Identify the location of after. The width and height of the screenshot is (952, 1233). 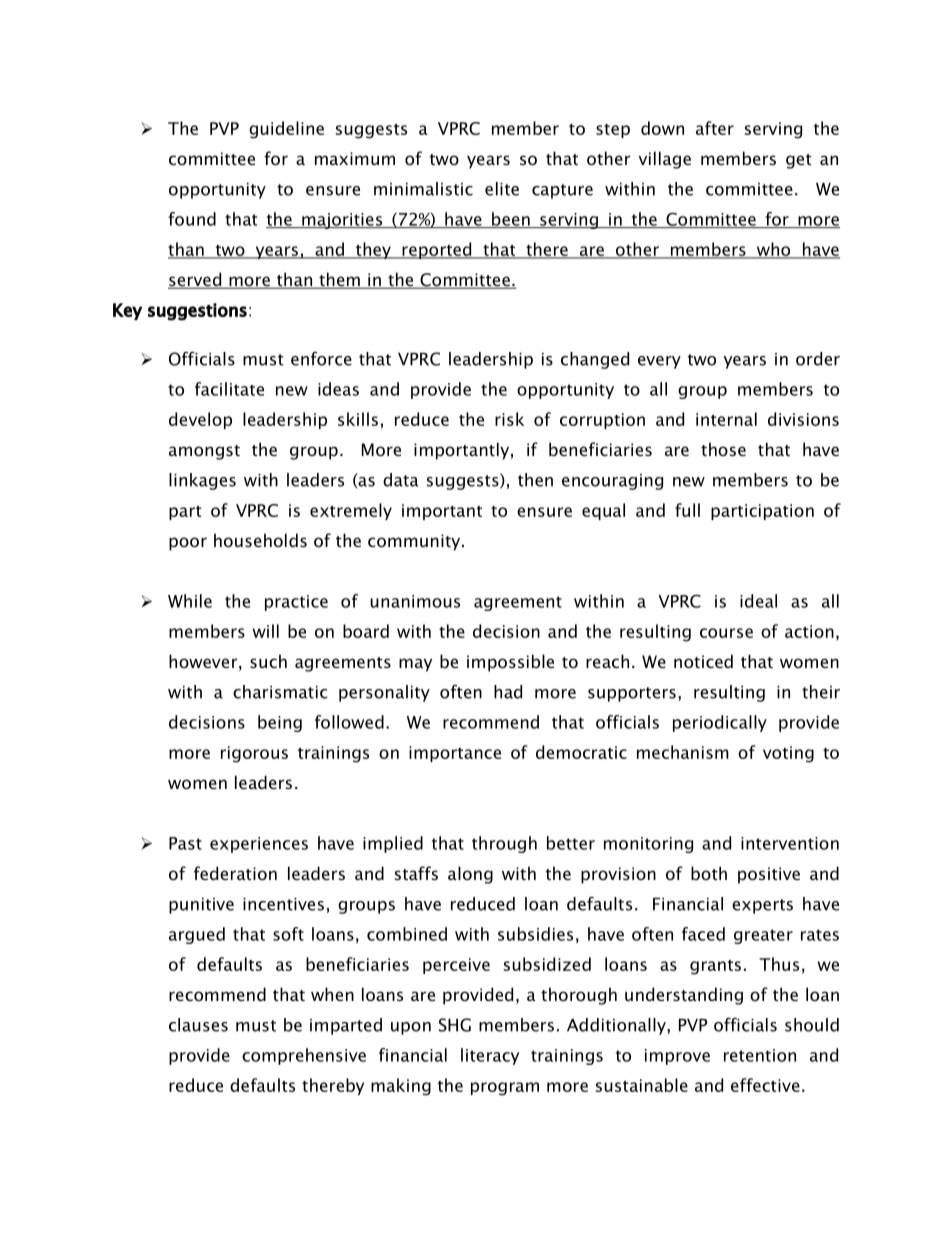
(715, 128).
